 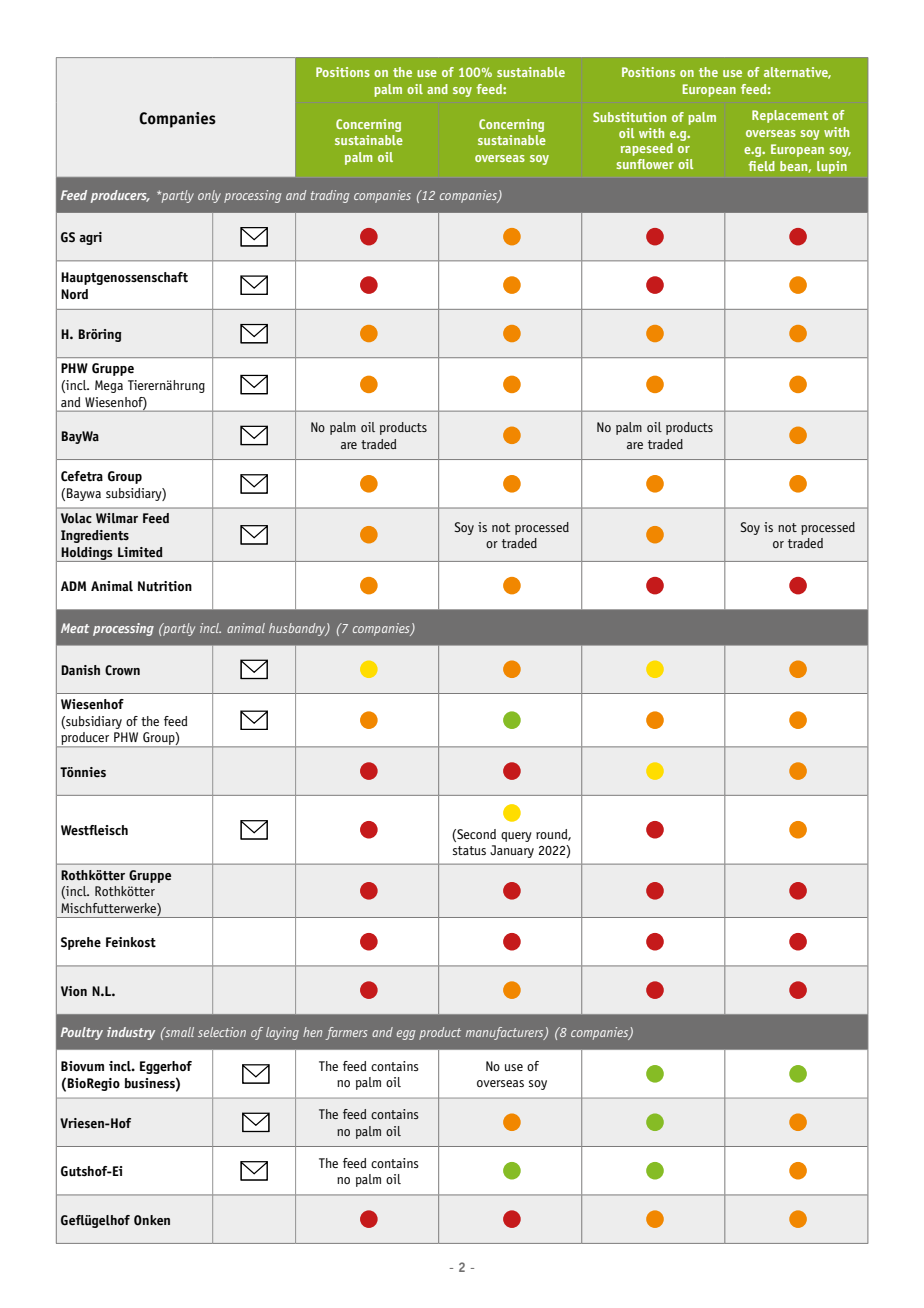 What do you see at coordinates (209, 196) in the page?
I see `only` at bounding box center [209, 196].
